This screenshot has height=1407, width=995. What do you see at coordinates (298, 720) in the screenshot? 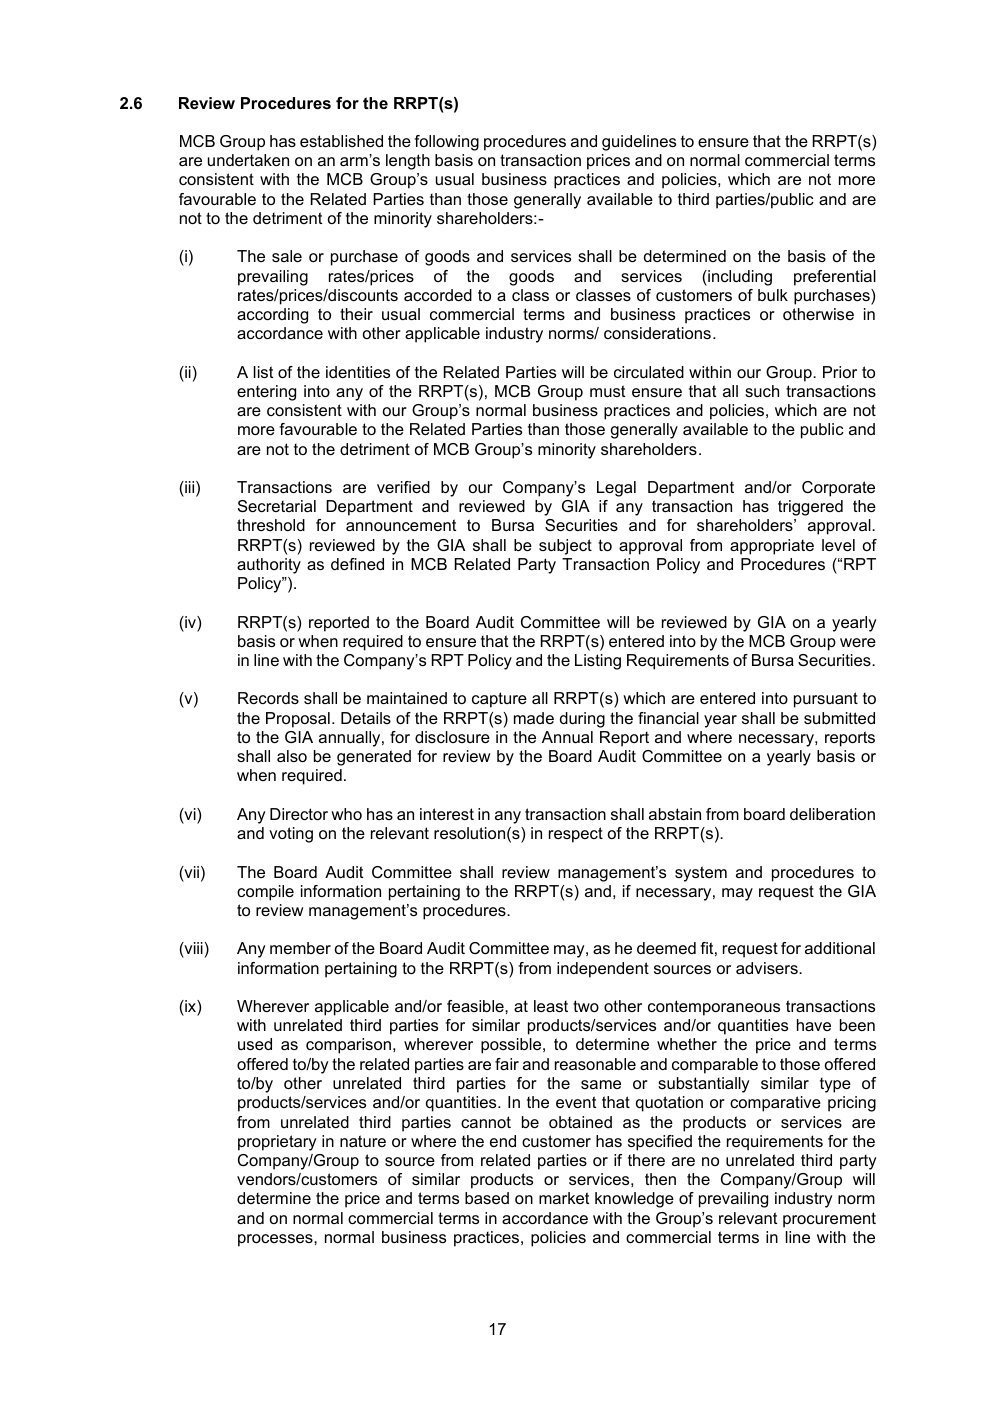
I see `Proposal` at bounding box center [298, 720].
